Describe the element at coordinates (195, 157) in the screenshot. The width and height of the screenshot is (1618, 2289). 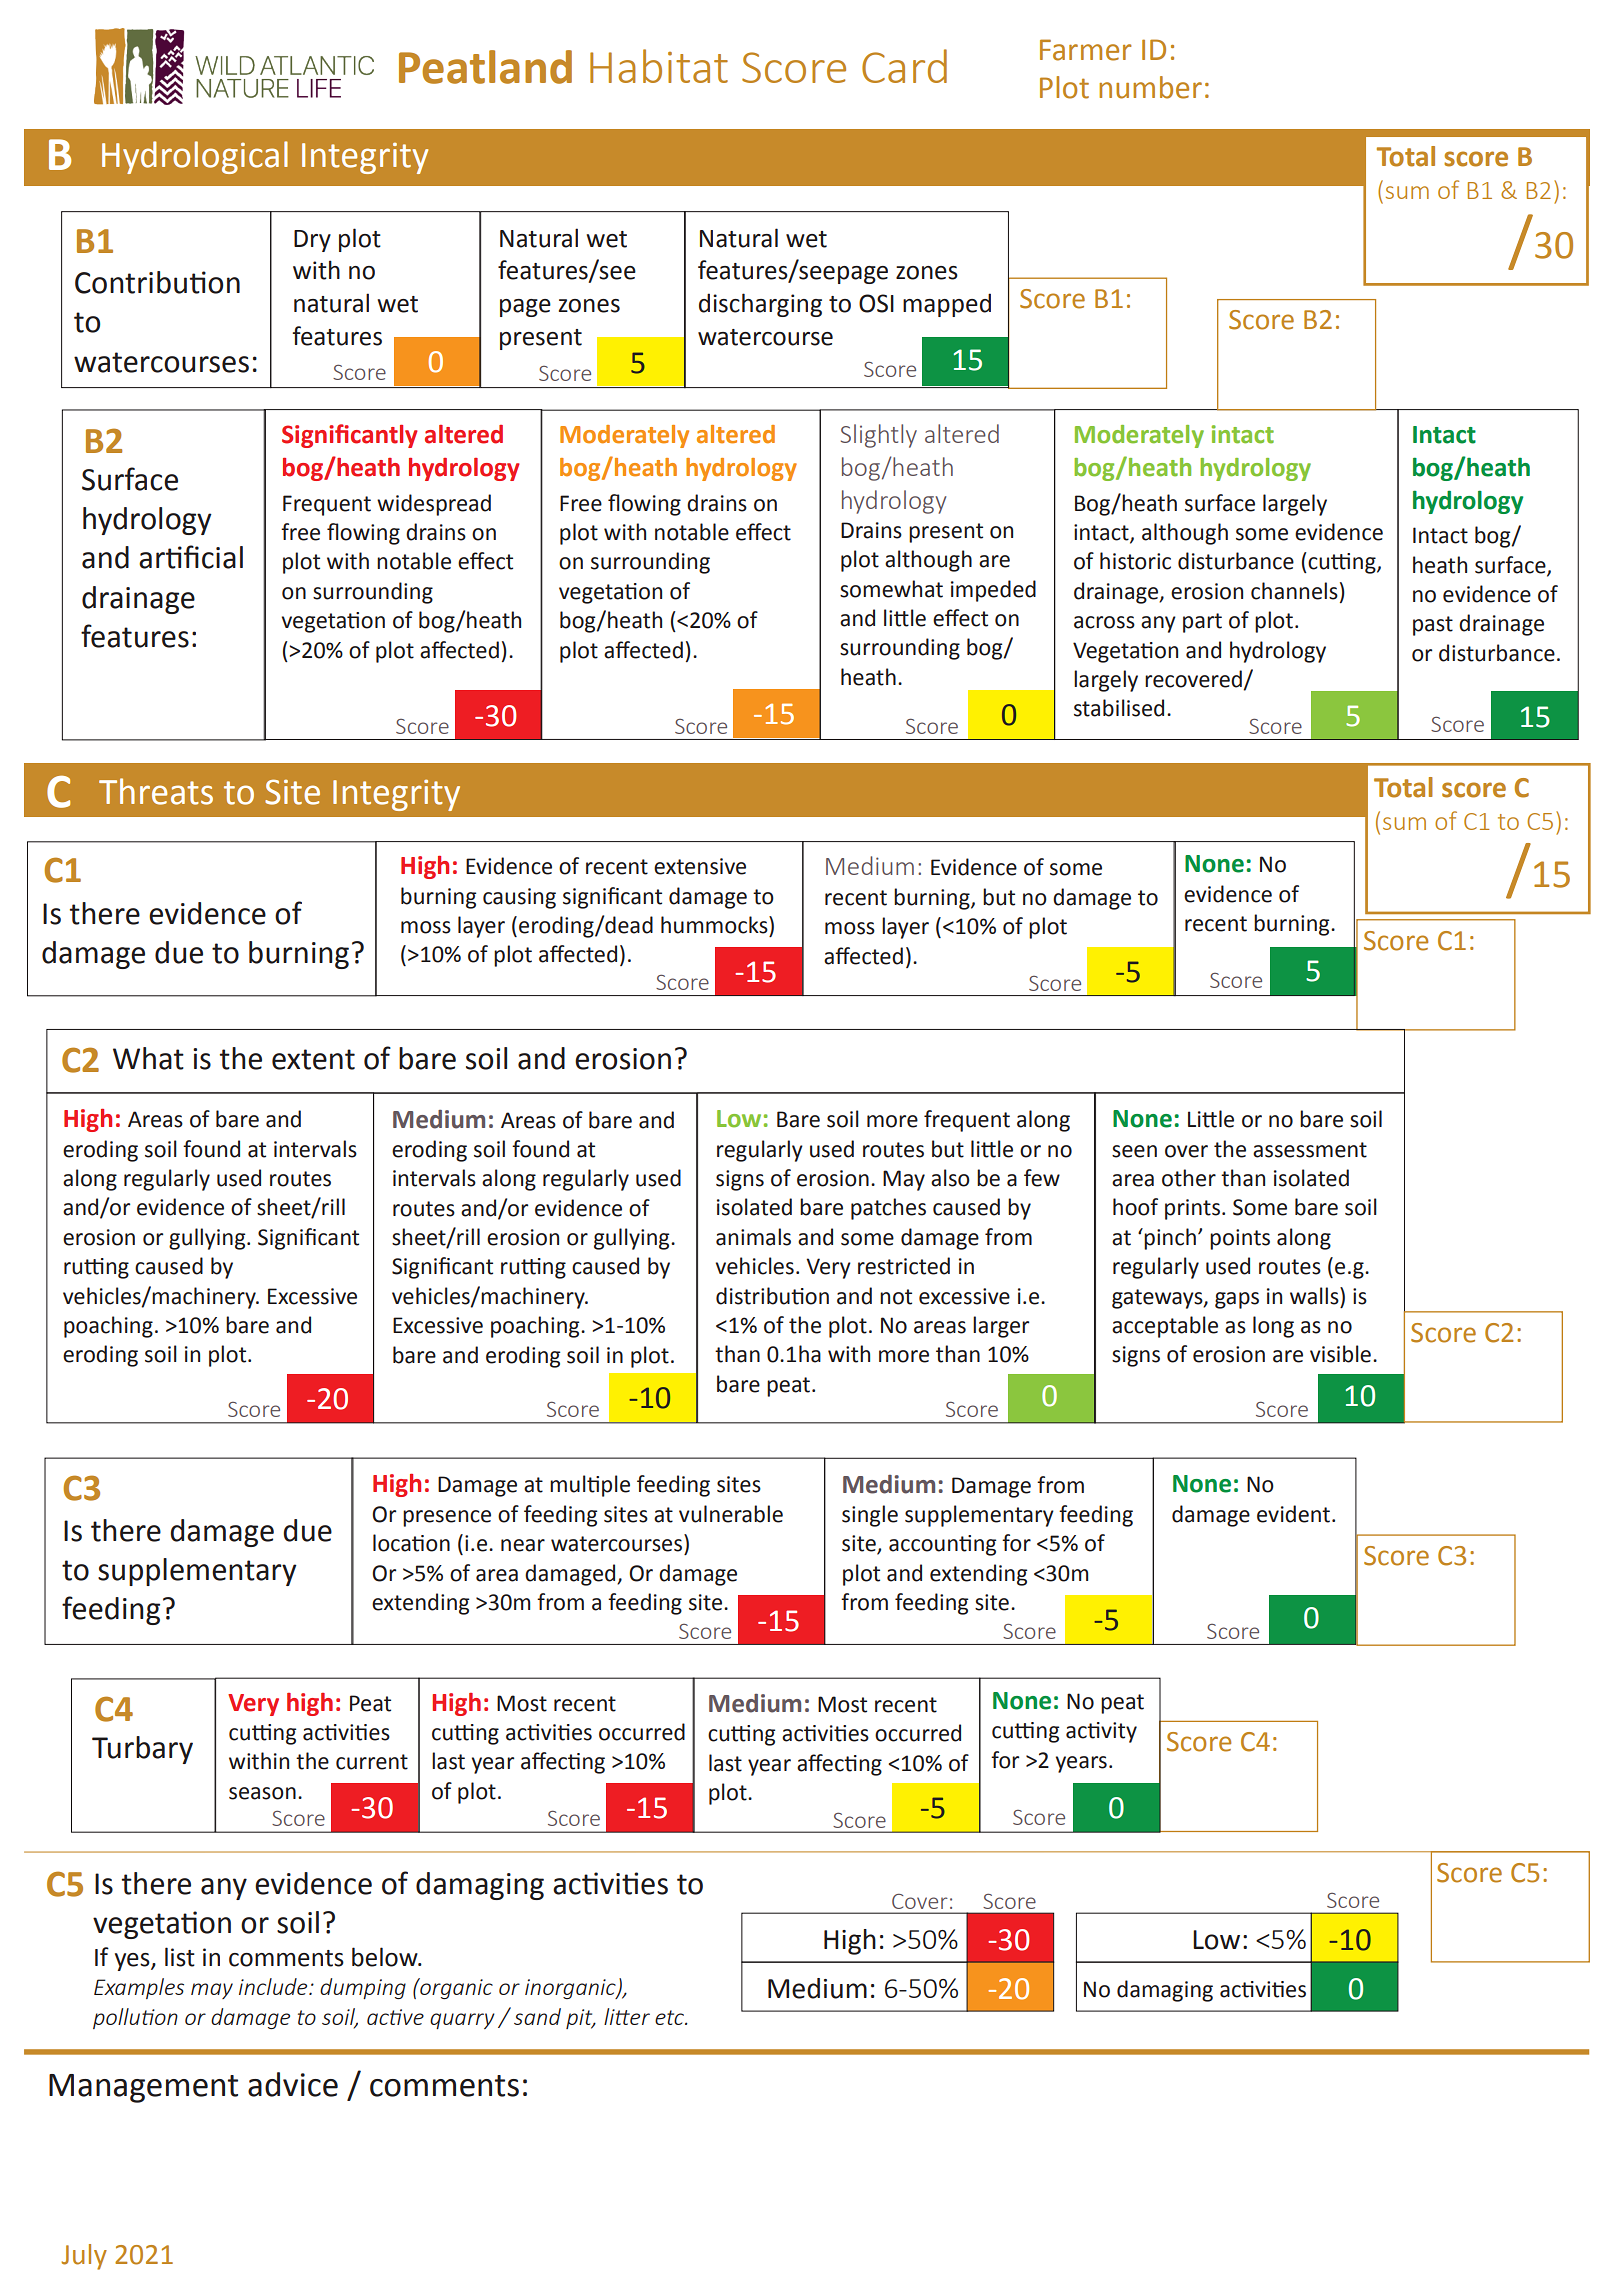
I see `Hydrological` at that location.
